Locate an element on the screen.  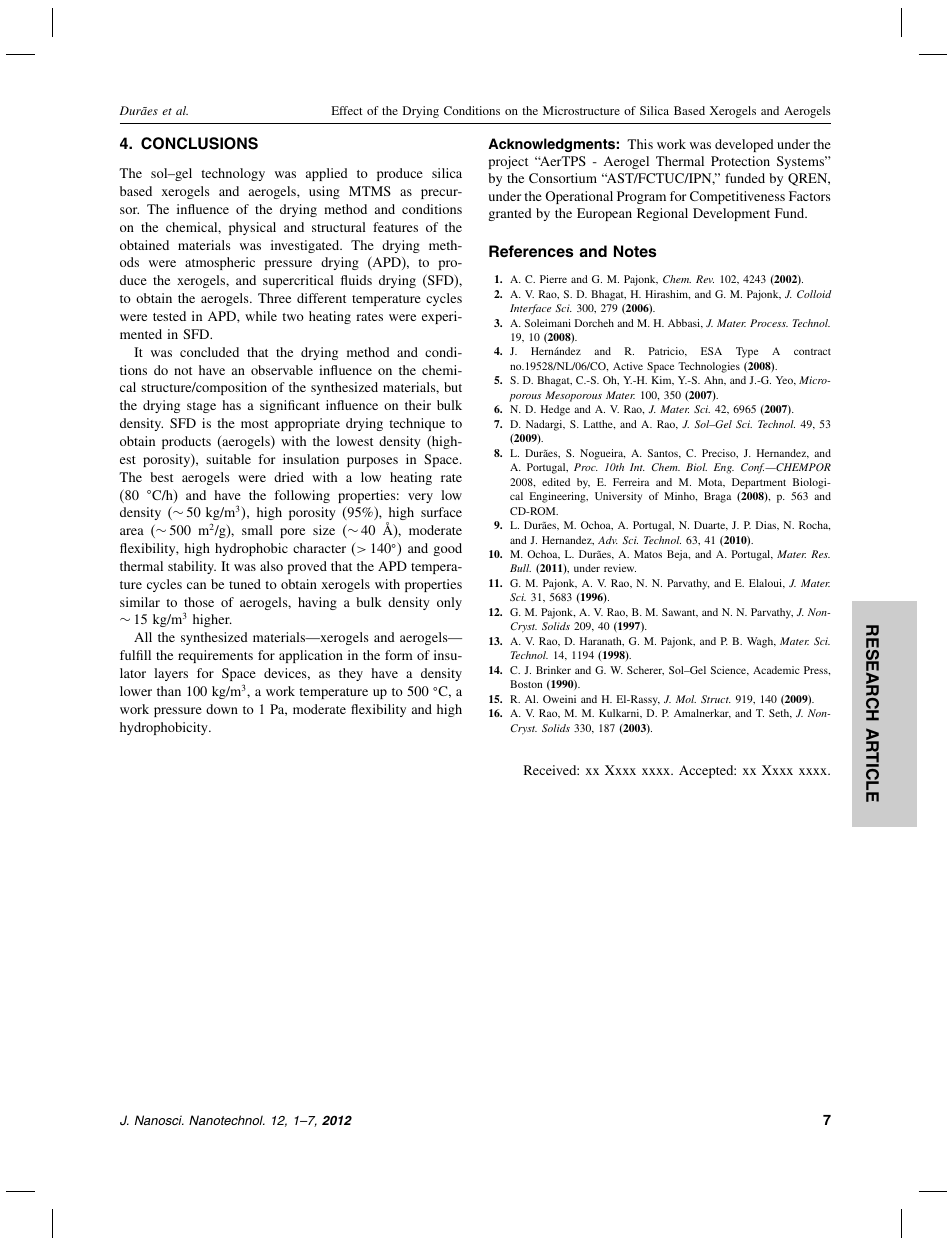
CONCLUSIONS is located at coordinates (199, 143).
